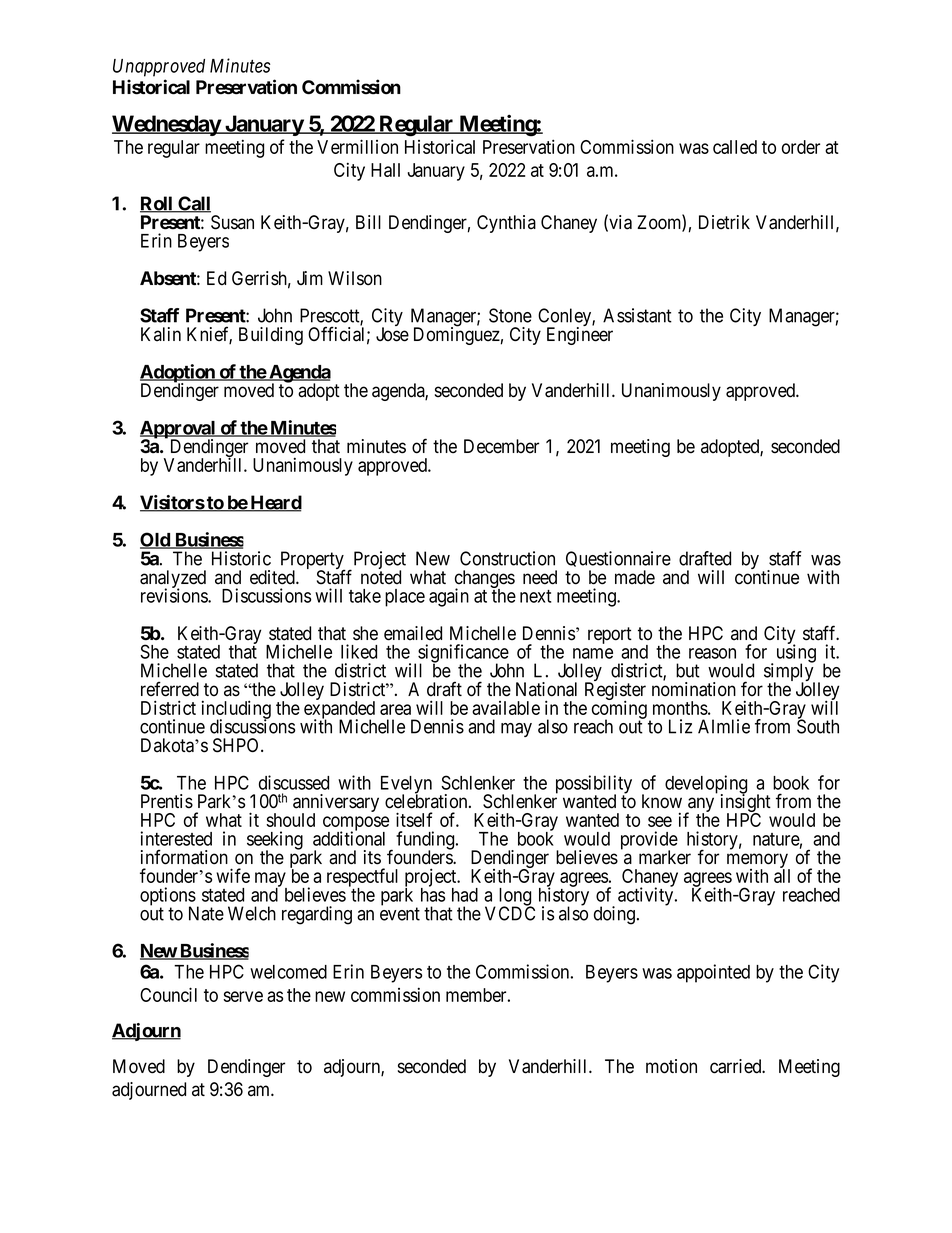  Describe the element at coordinates (271, 336) in the screenshot. I see `Building` at that location.
